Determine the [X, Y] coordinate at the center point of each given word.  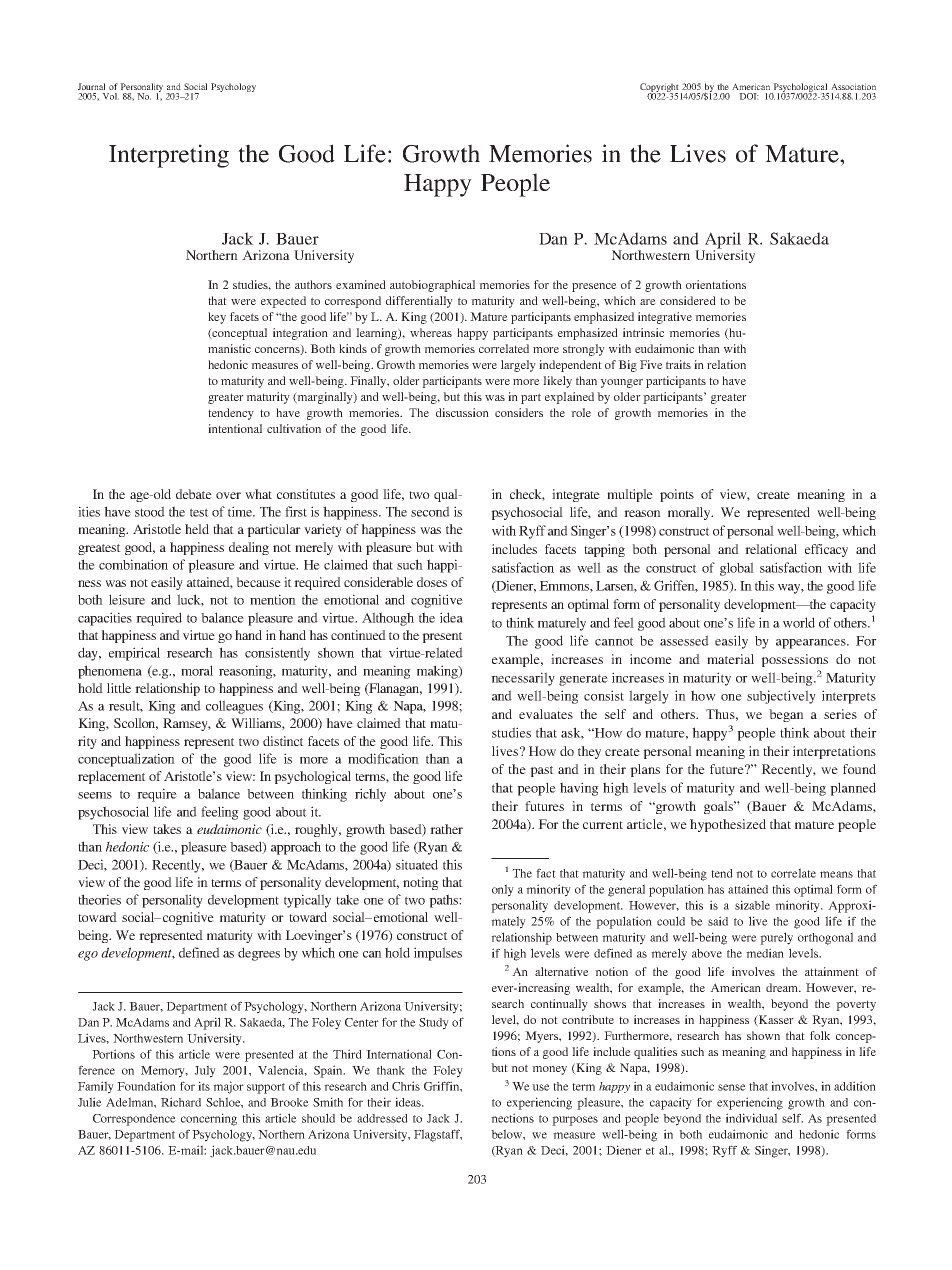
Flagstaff [438, 1135]
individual [751, 1118]
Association [853, 86]
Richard [181, 1102]
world [799, 622]
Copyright [660, 89]
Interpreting [169, 156]
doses [432, 582]
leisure [127, 599]
